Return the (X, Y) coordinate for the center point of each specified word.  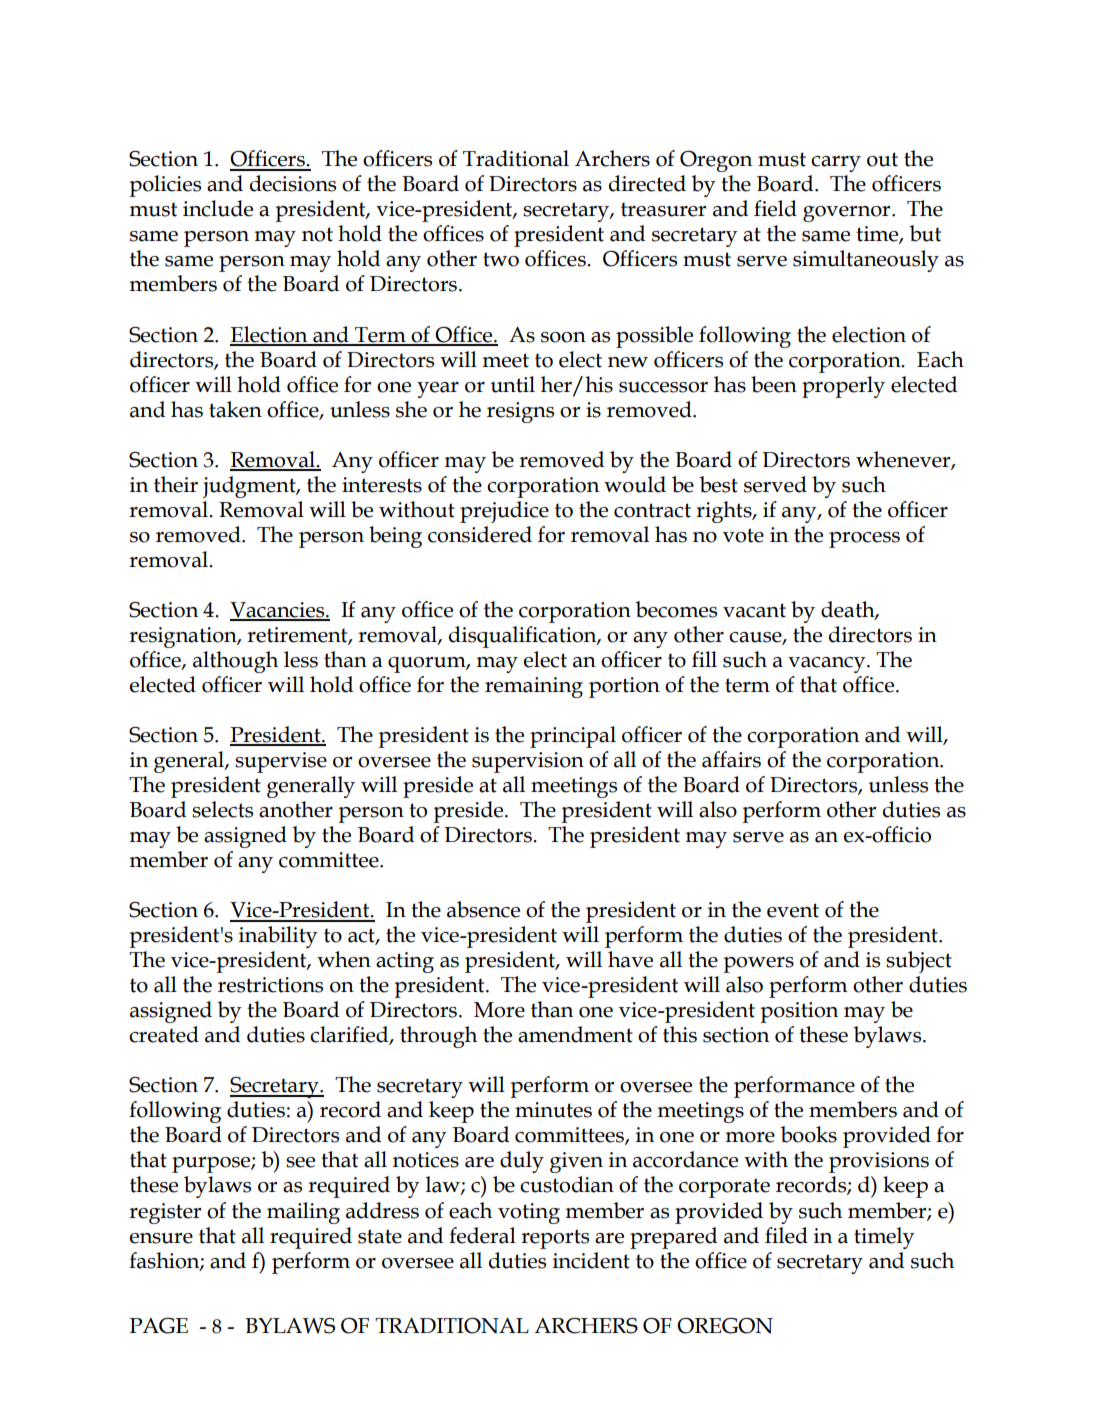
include (218, 208)
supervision (528, 762)
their (176, 484)
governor (848, 214)
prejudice (504, 512)
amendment (575, 1034)
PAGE (158, 1326)
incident (591, 1260)
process (864, 540)
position (799, 1012)
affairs (731, 759)
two (501, 259)
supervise (281, 762)
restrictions (270, 985)
